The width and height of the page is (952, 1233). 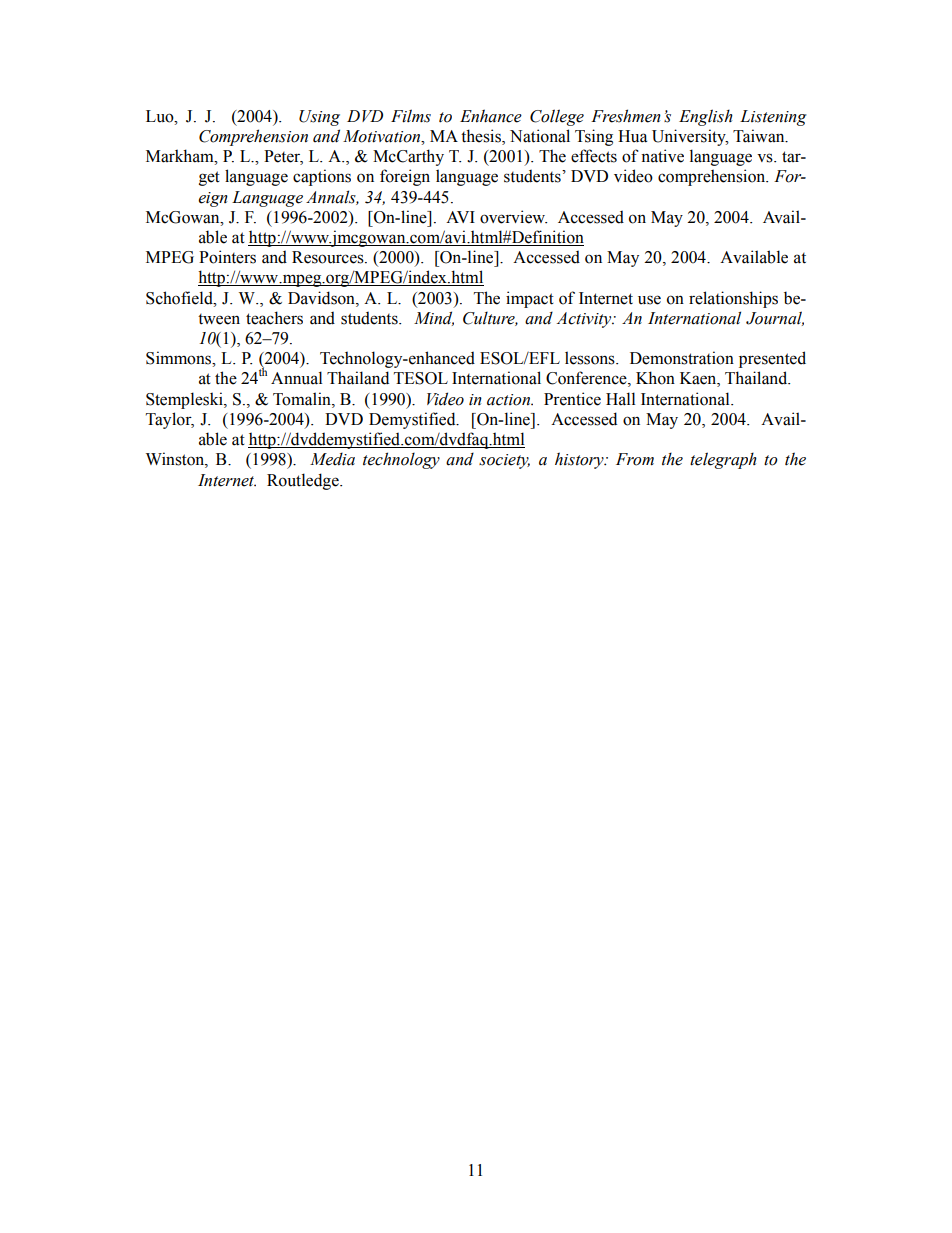 What do you see at coordinates (733, 299) in the page?
I see `relationships` at bounding box center [733, 299].
